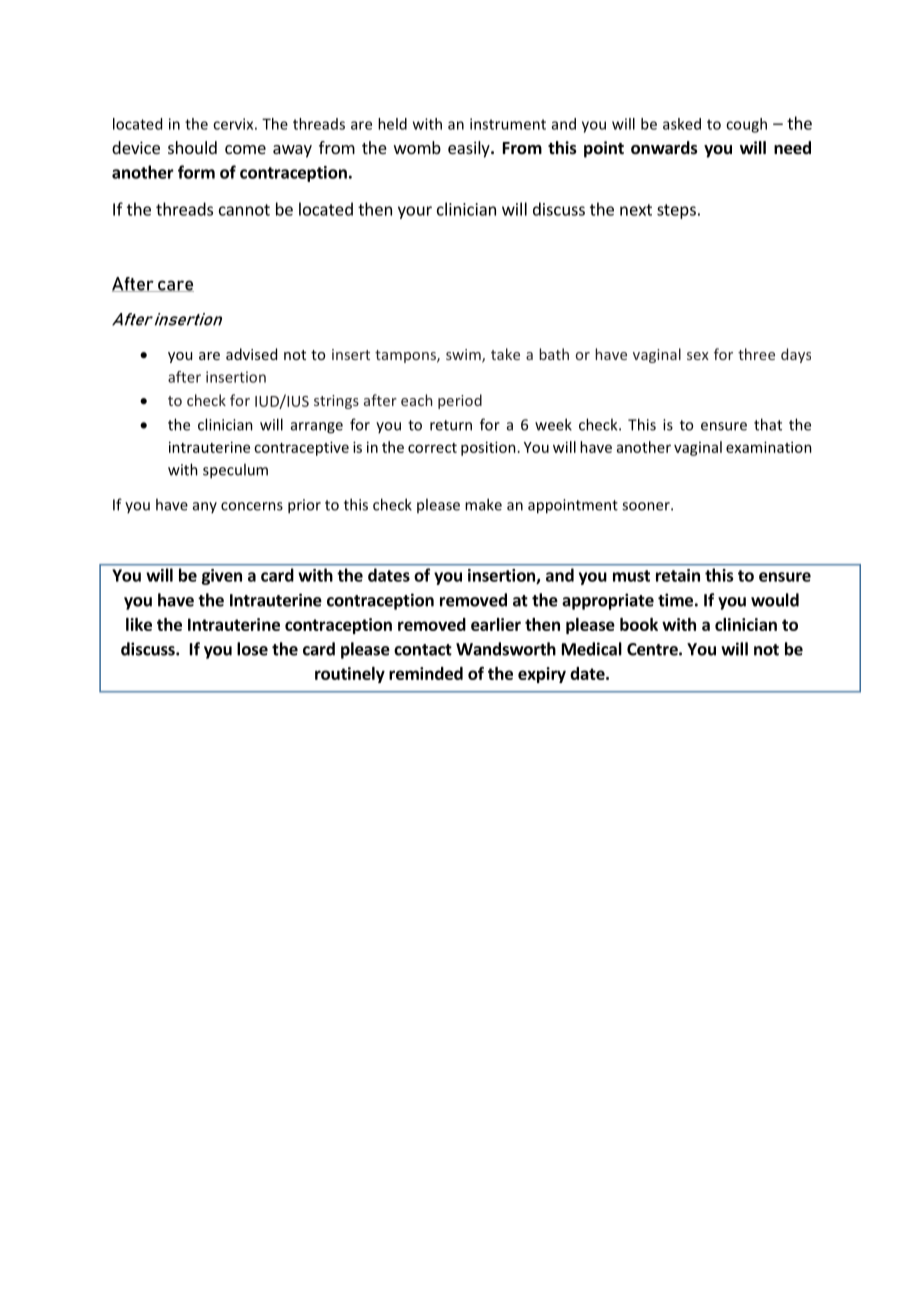  Describe the element at coordinates (192, 147) in the image. I see `should` at that location.
